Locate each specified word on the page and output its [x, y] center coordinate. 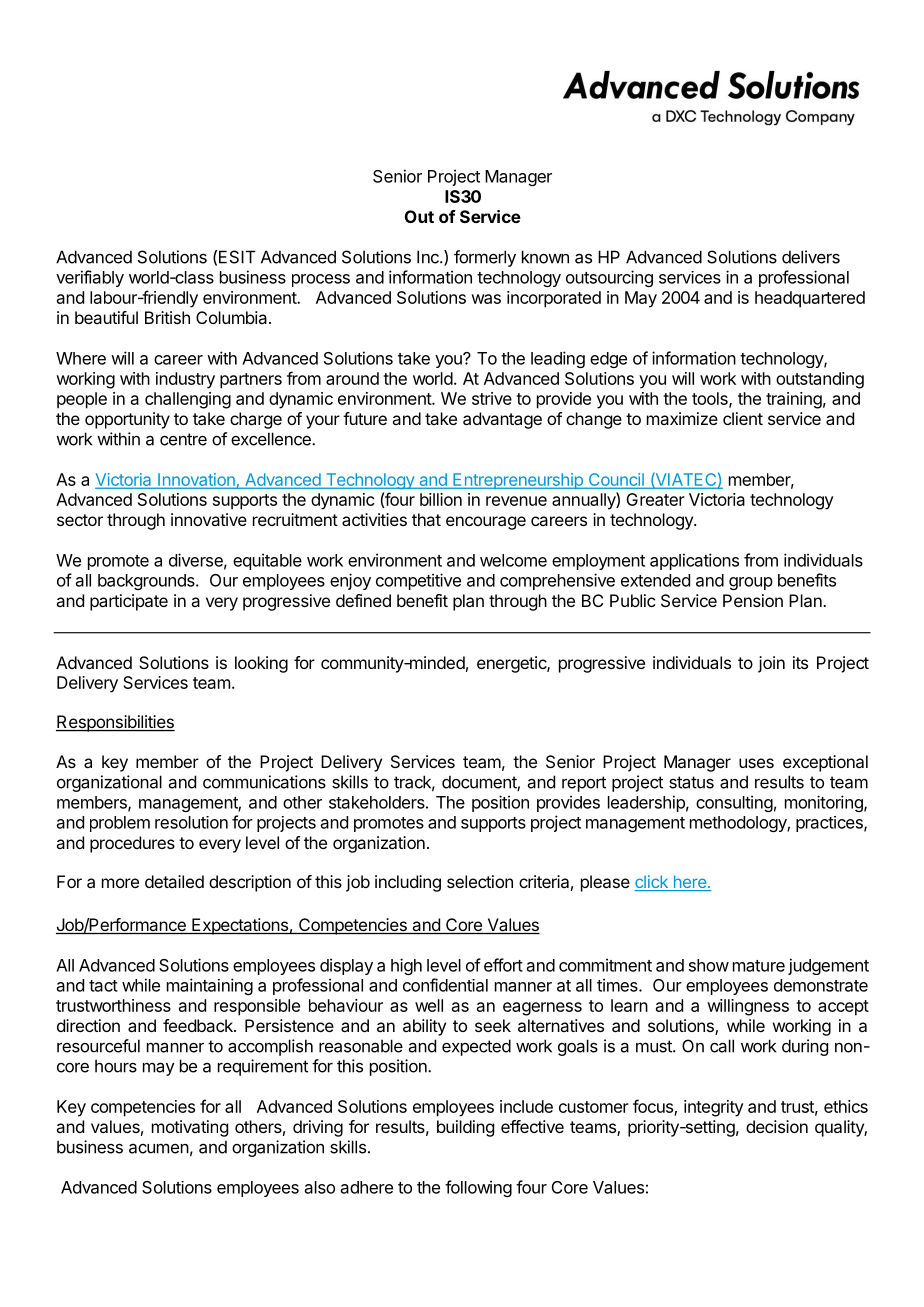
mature [759, 966]
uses [756, 763]
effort [503, 965]
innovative [209, 519]
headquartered [810, 299]
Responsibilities [115, 723]
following [478, 1188]
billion [441, 499]
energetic [512, 664]
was [486, 299]
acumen [159, 1148]
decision [777, 1126]
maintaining [210, 986]
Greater [655, 499]
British [167, 317]
